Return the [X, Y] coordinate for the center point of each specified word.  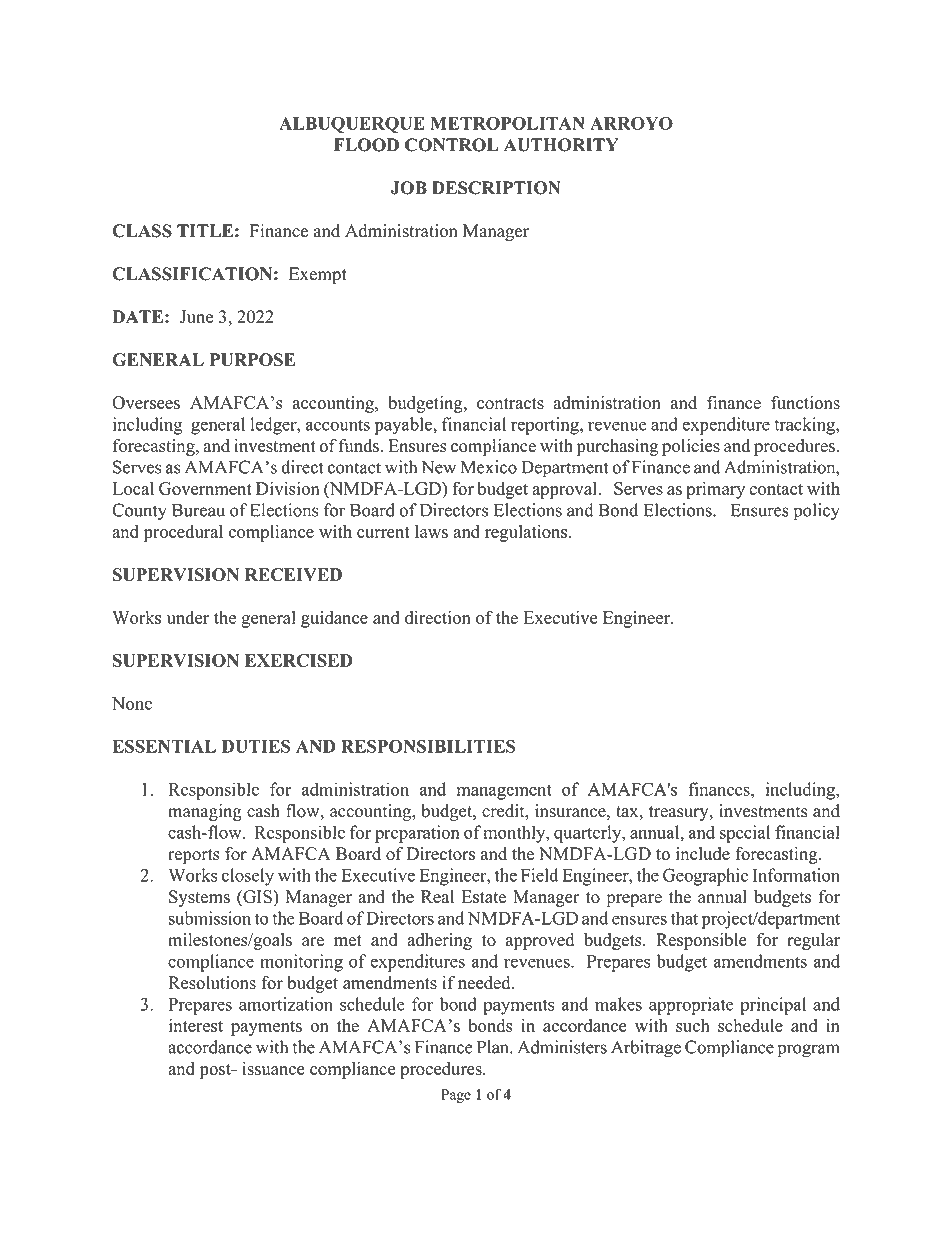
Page [456, 1096]
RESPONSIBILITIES [428, 746]
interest [196, 1025]
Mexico [489, 467]
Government [205, 488]
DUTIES [256, 746]
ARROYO [631, 123]
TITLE [205, 230]
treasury [680, 813]
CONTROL [451, 145]
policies [691, 447]
